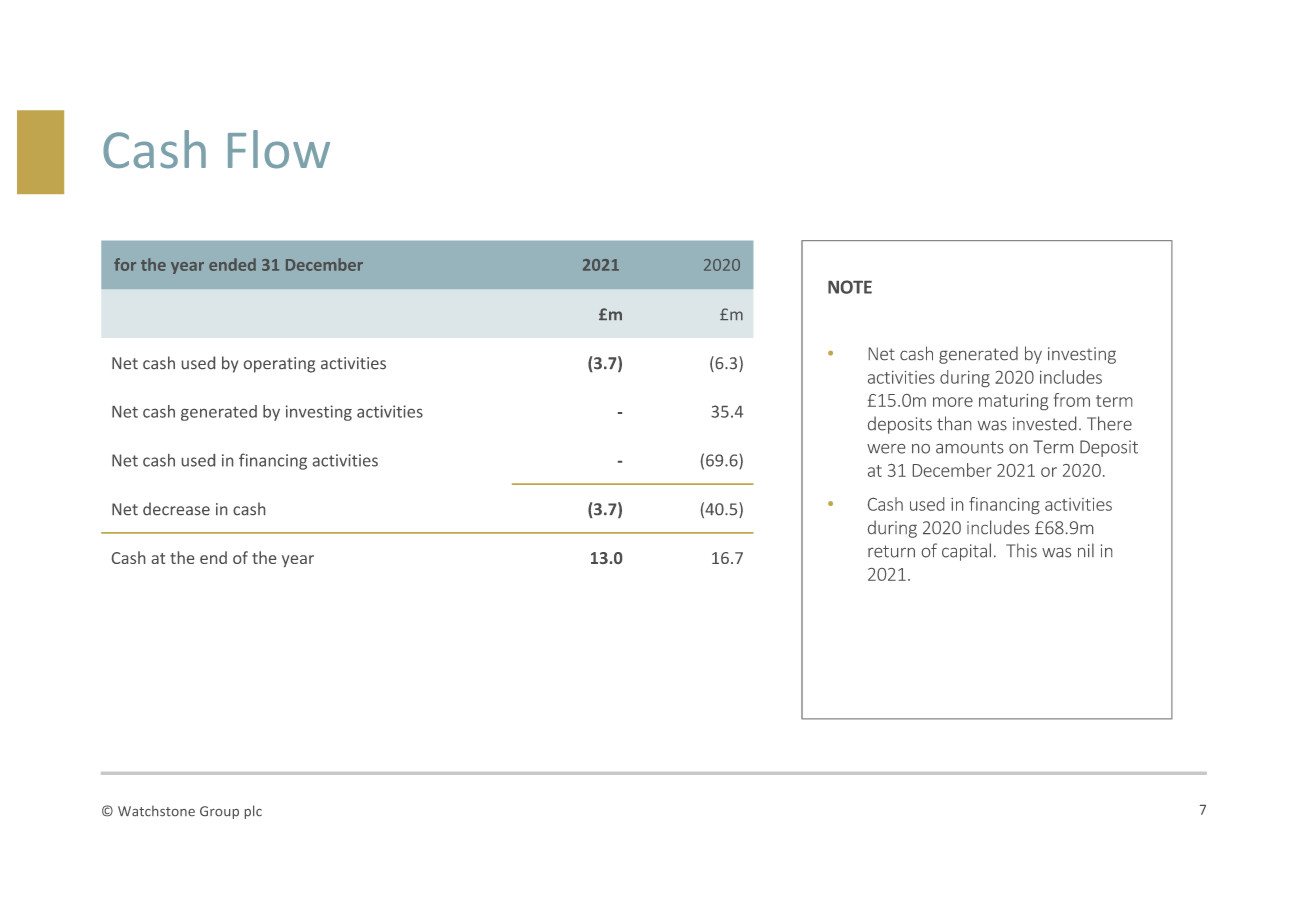 Image resolution: width=1308 pixels, height=924 pixels. I want to click on from, so click(1072, 400).
